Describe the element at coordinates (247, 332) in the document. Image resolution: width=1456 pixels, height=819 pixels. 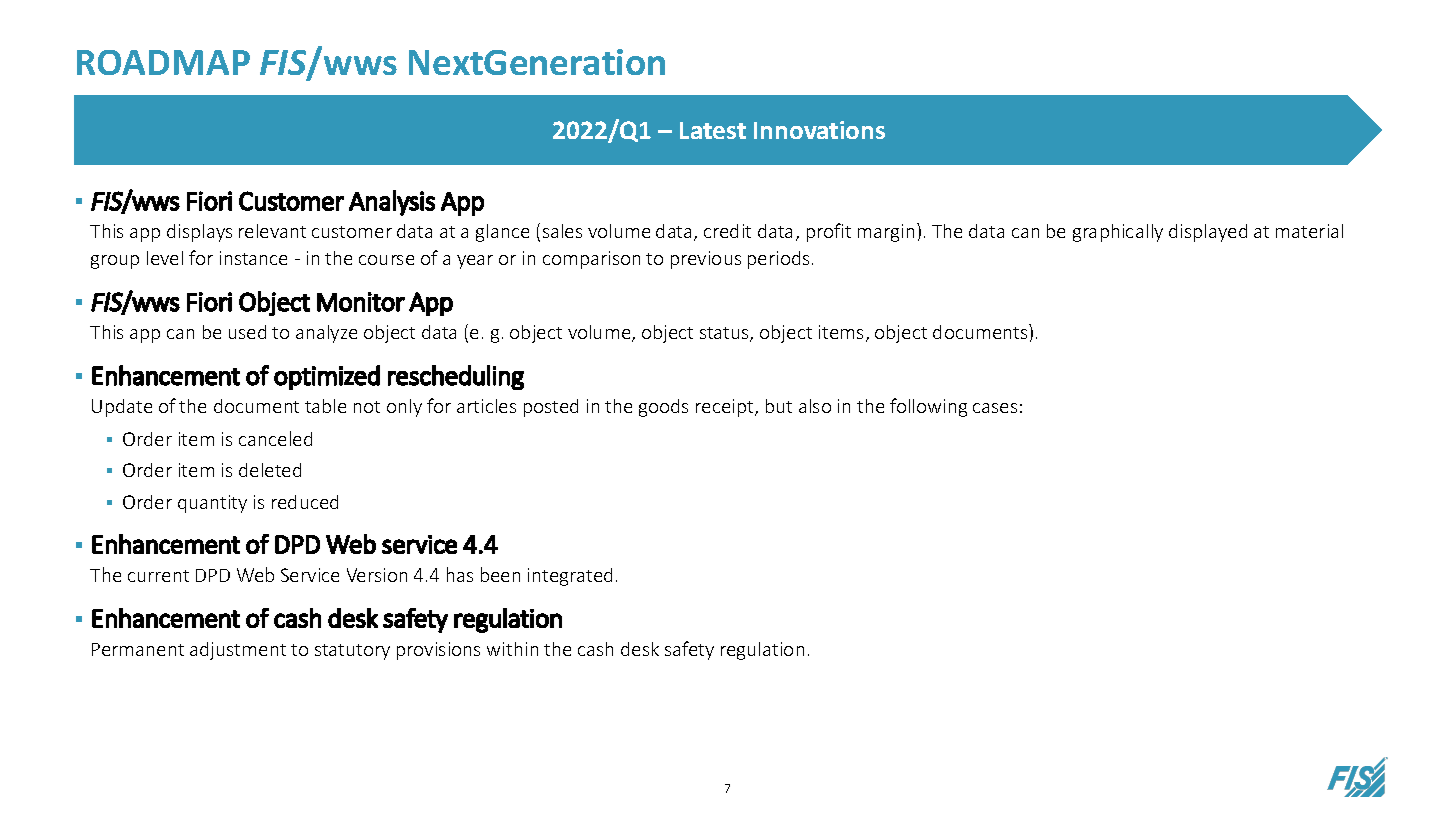
I see `used` at that location.
